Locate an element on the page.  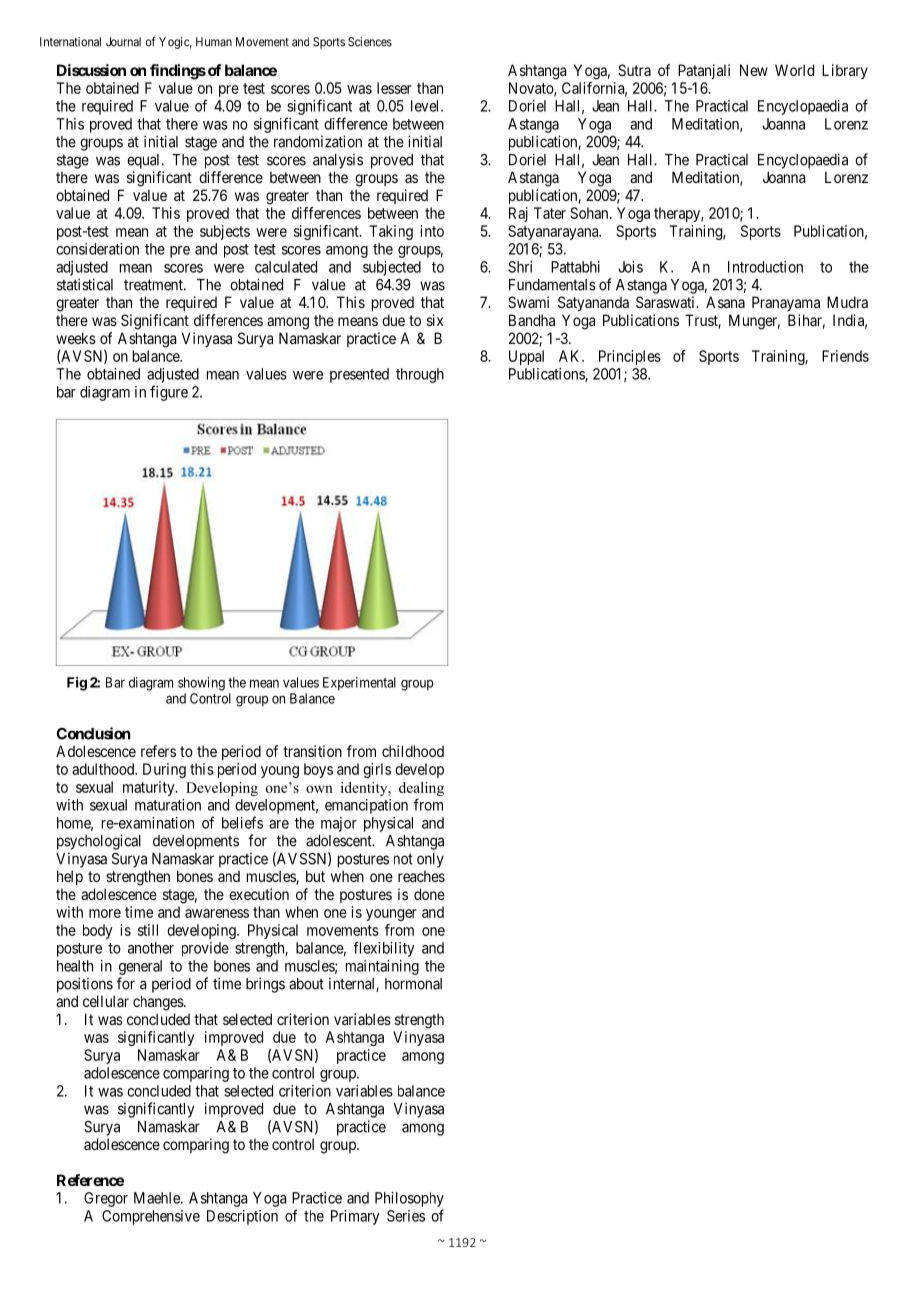
showing is located at coordinates (201, 684).
